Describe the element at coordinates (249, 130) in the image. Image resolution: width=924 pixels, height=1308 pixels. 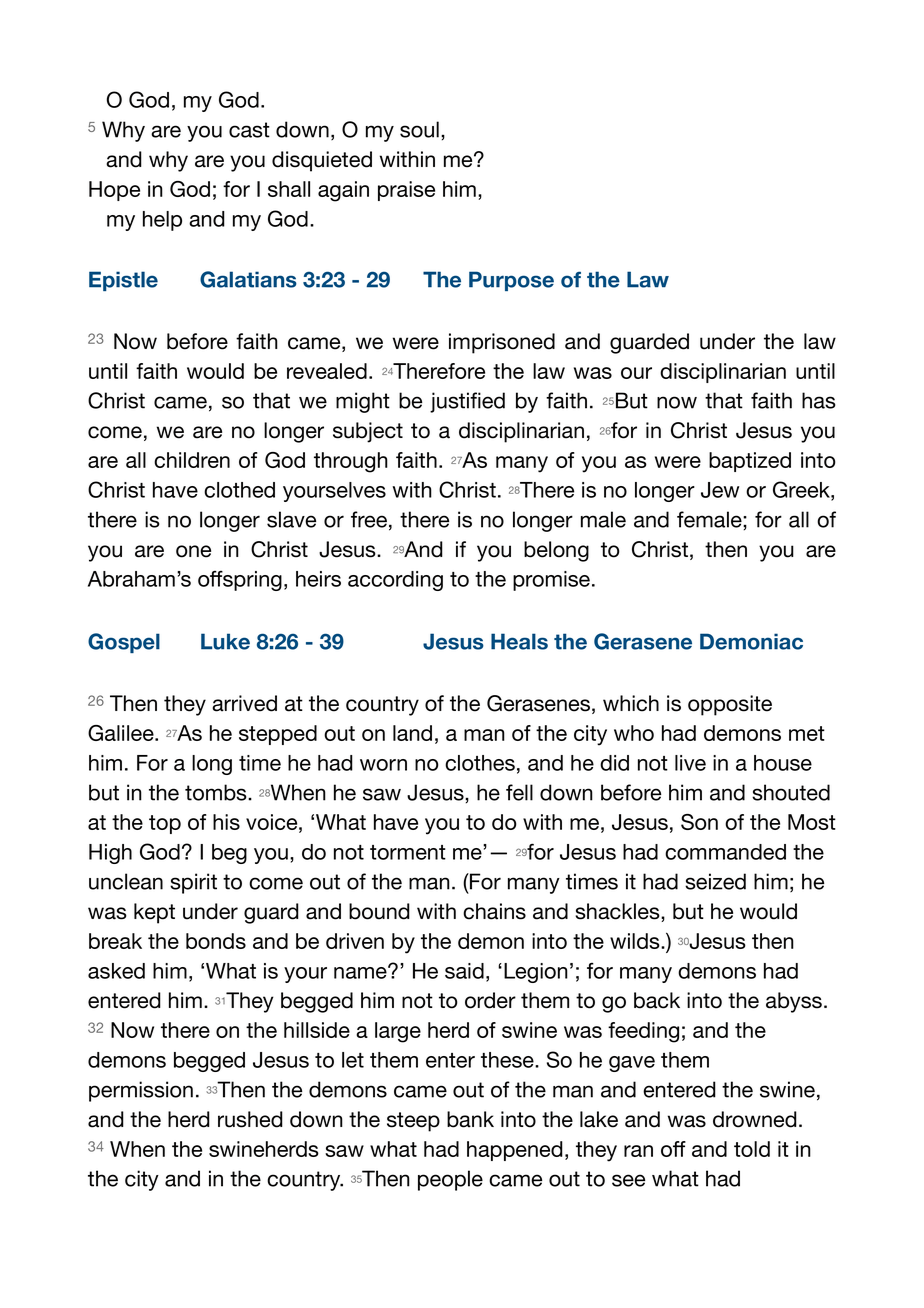
I see `cast` at that location.
